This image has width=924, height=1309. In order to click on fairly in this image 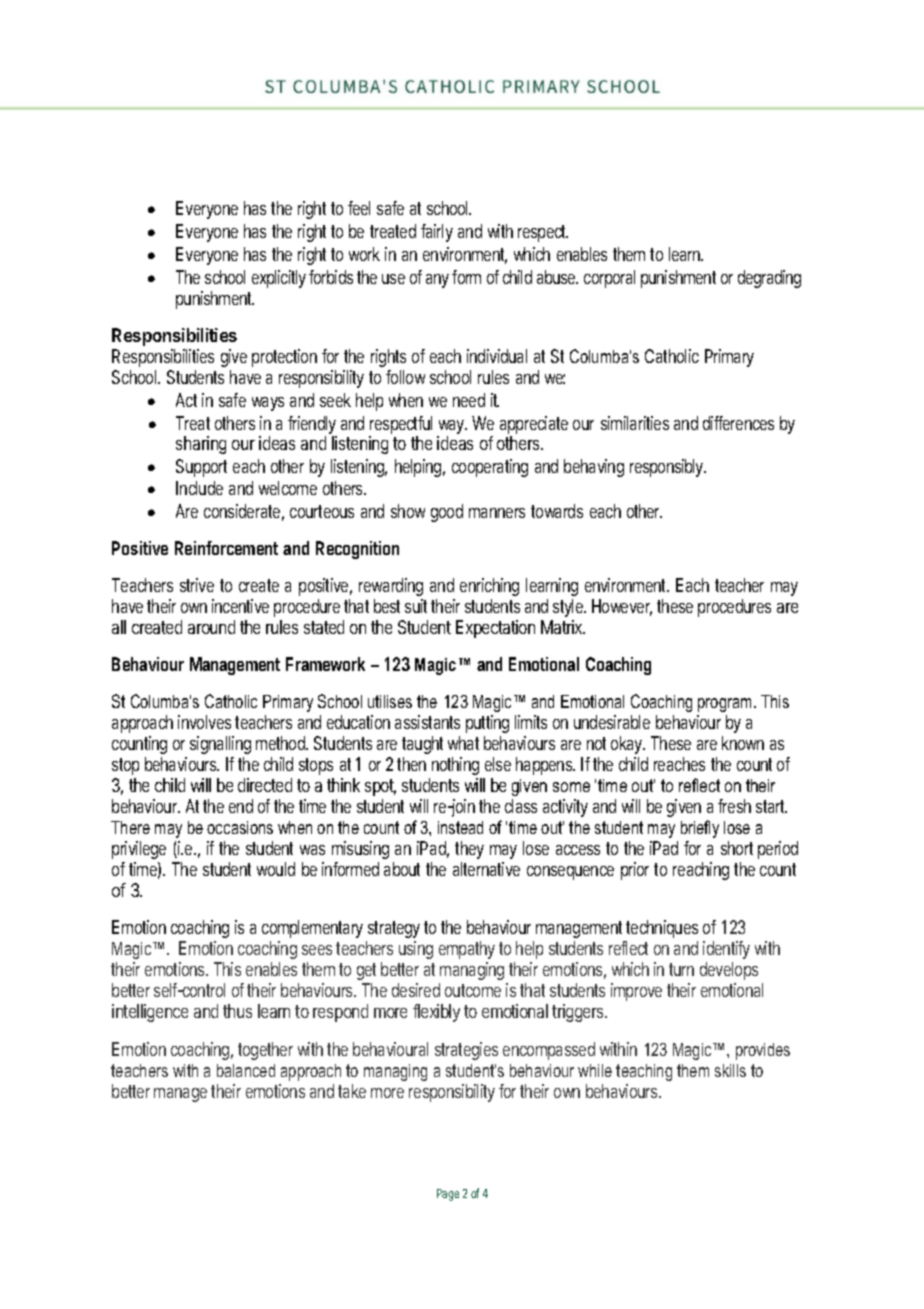, I will do `click(437, 233)`.
